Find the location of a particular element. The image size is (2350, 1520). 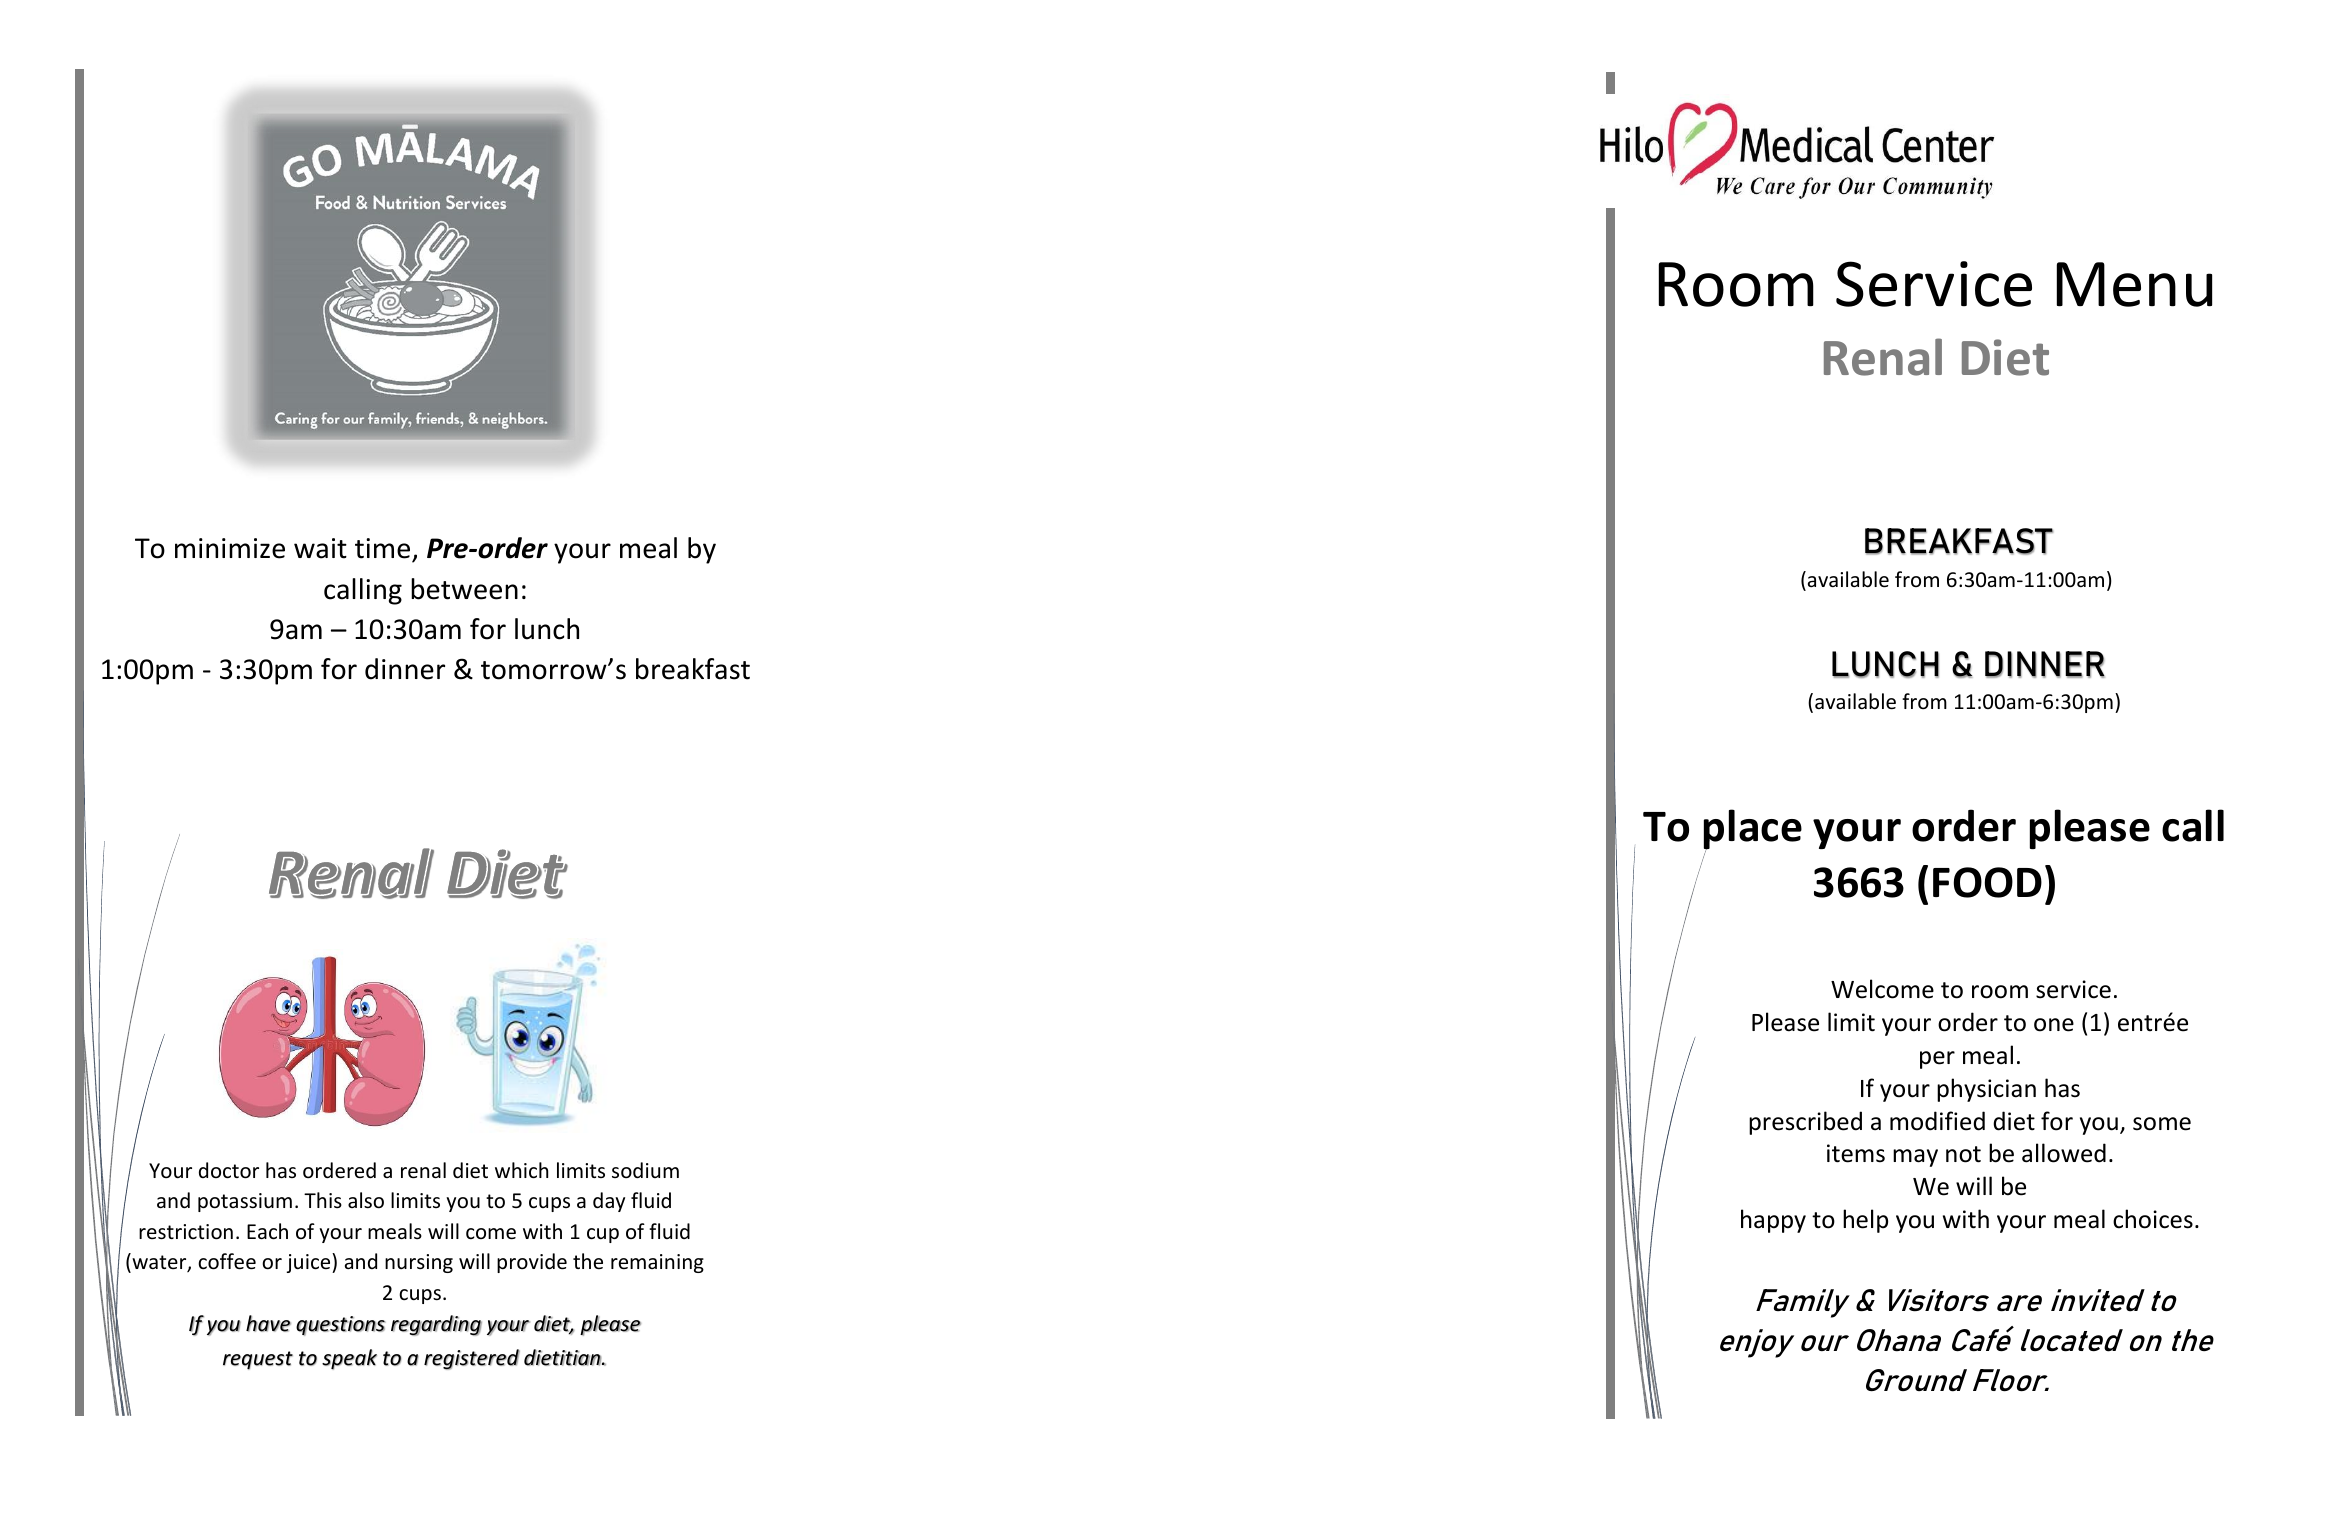

Menu is located at coordinates (2134, 284).
